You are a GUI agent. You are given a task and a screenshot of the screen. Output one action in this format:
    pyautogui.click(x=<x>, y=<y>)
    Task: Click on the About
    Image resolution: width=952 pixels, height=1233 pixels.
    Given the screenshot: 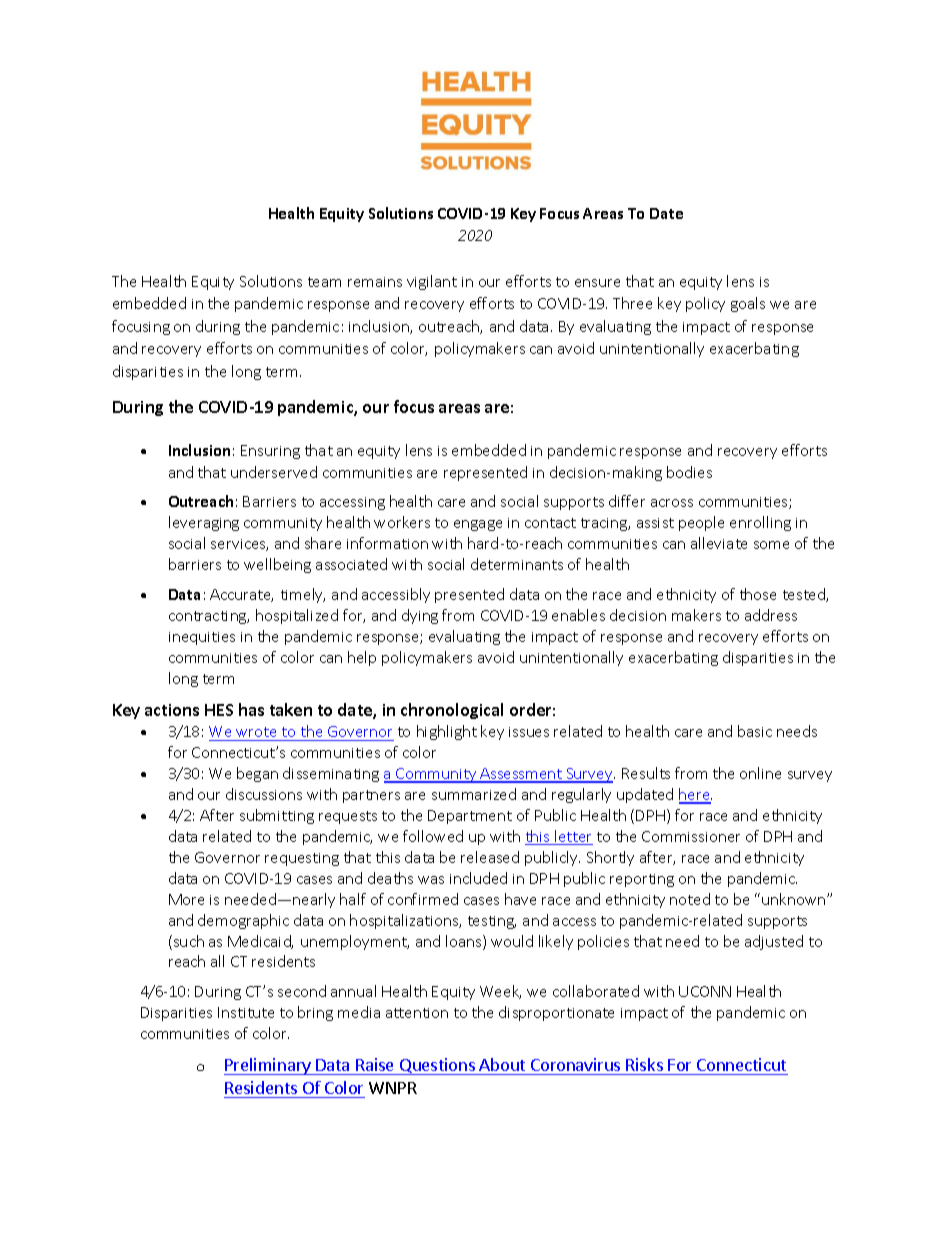 What is the action you would take?
    pyautogui.click(x=502, y=1064)
